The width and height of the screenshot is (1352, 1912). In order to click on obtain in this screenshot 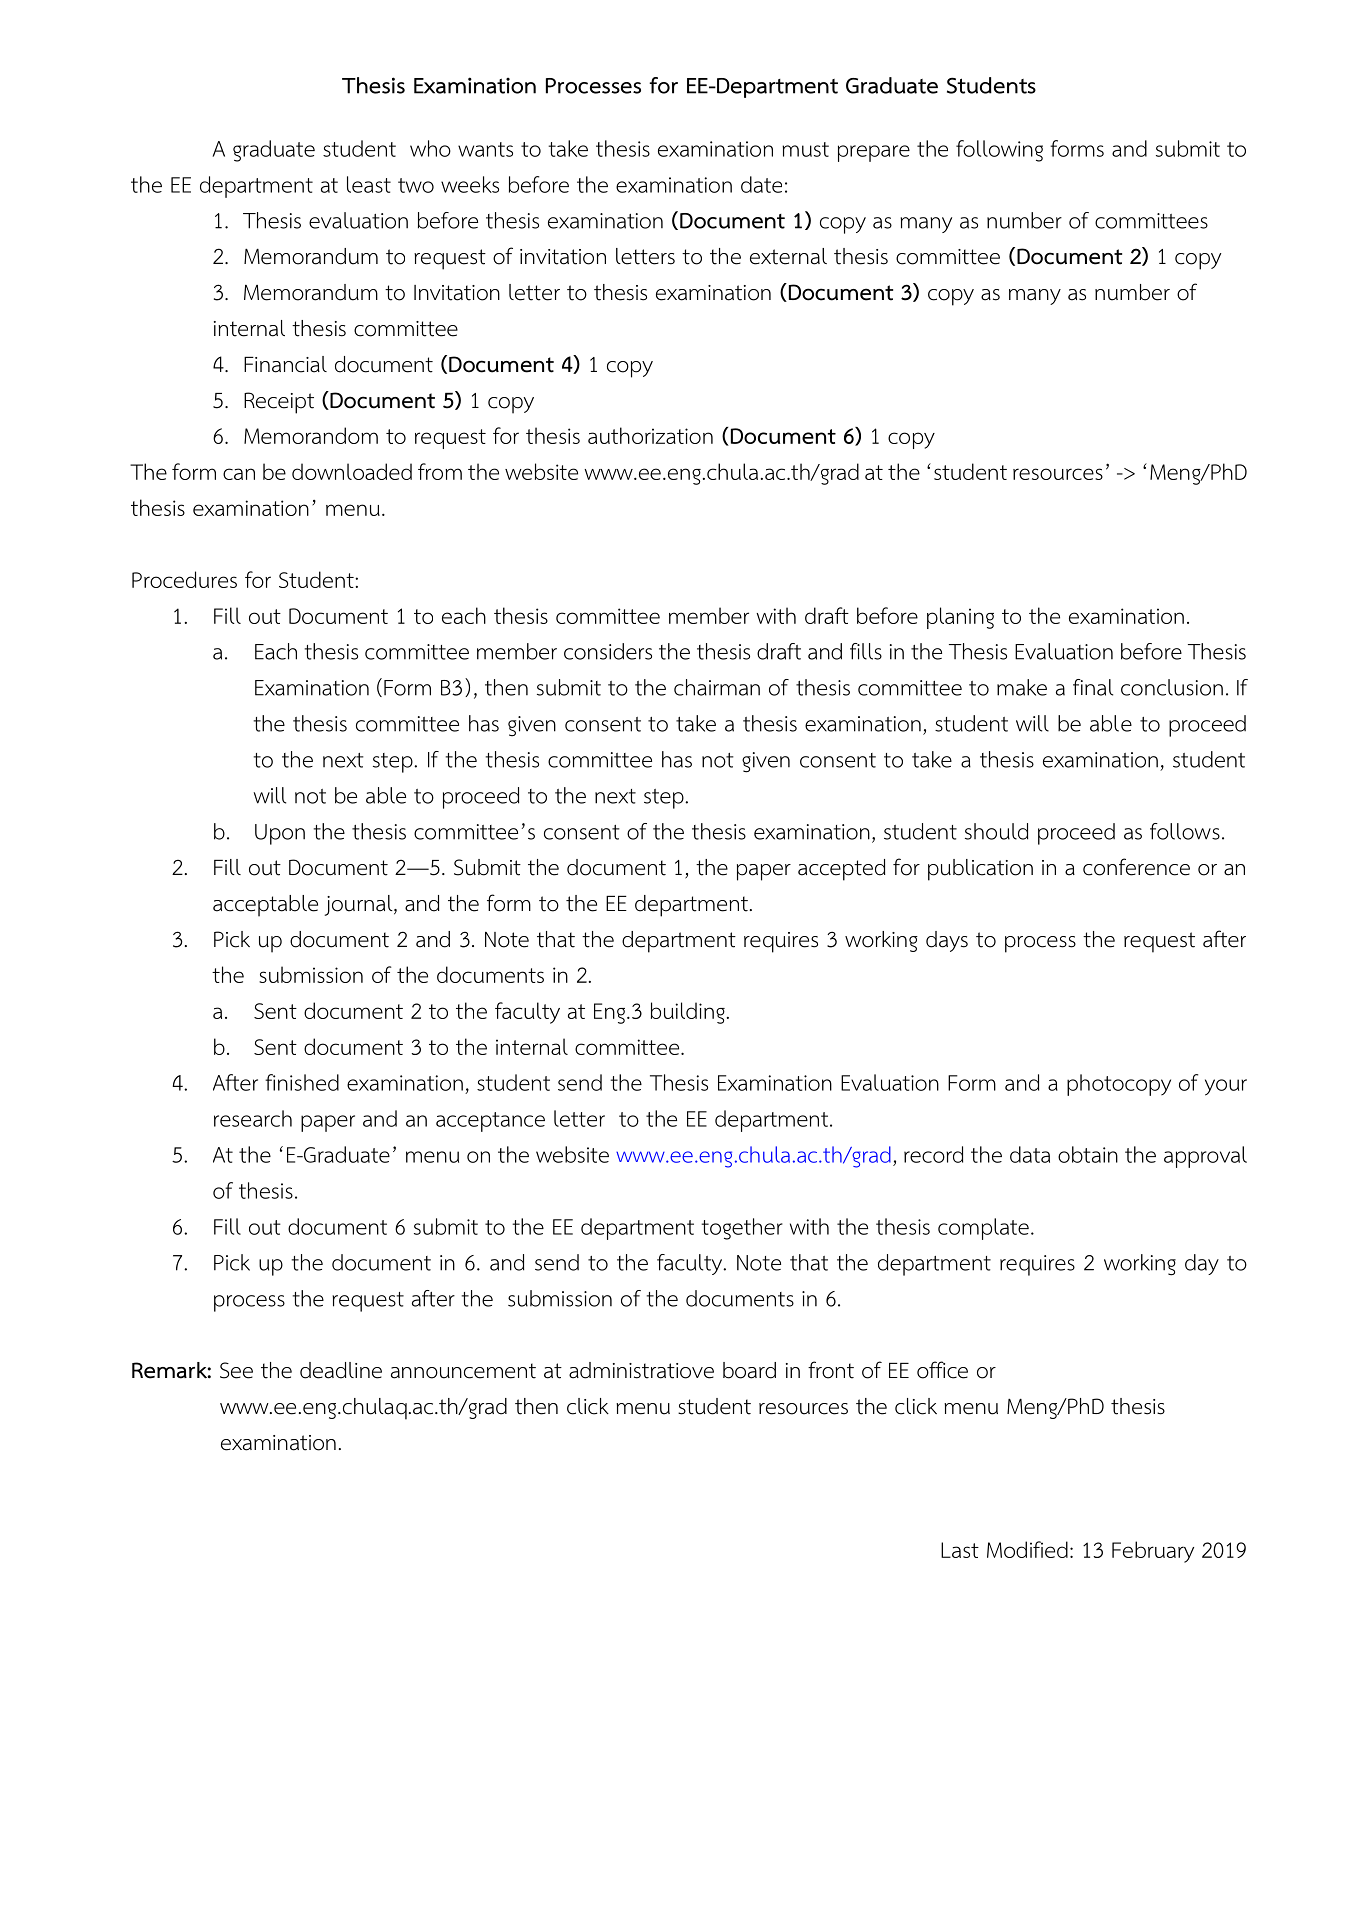, I will do `click(1088, 1154)`.
